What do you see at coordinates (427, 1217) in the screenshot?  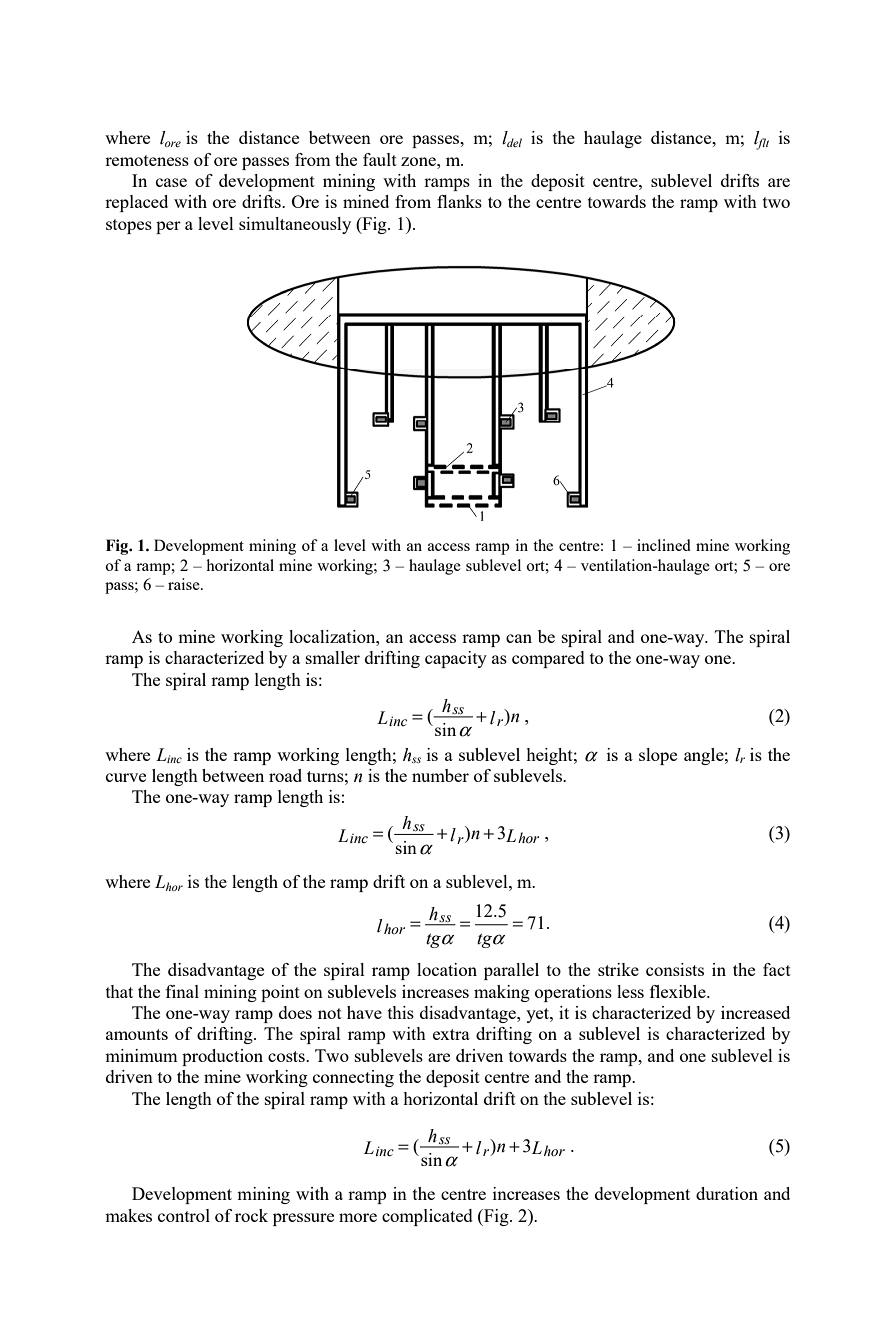 I see `complicated` at bounding box center [427, 1217].
